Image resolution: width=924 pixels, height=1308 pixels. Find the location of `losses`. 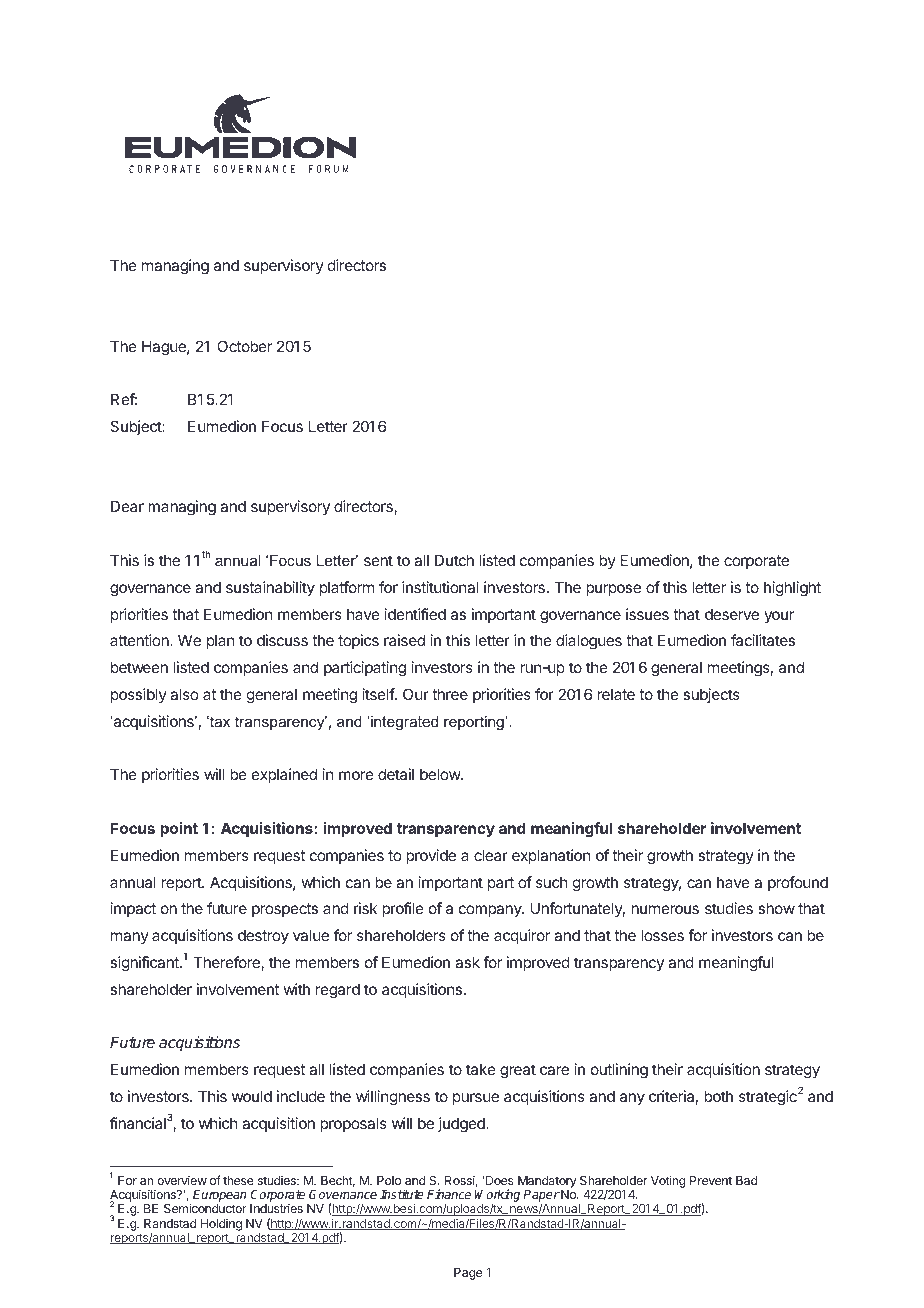

losses is located at coordinates (662, 935).
